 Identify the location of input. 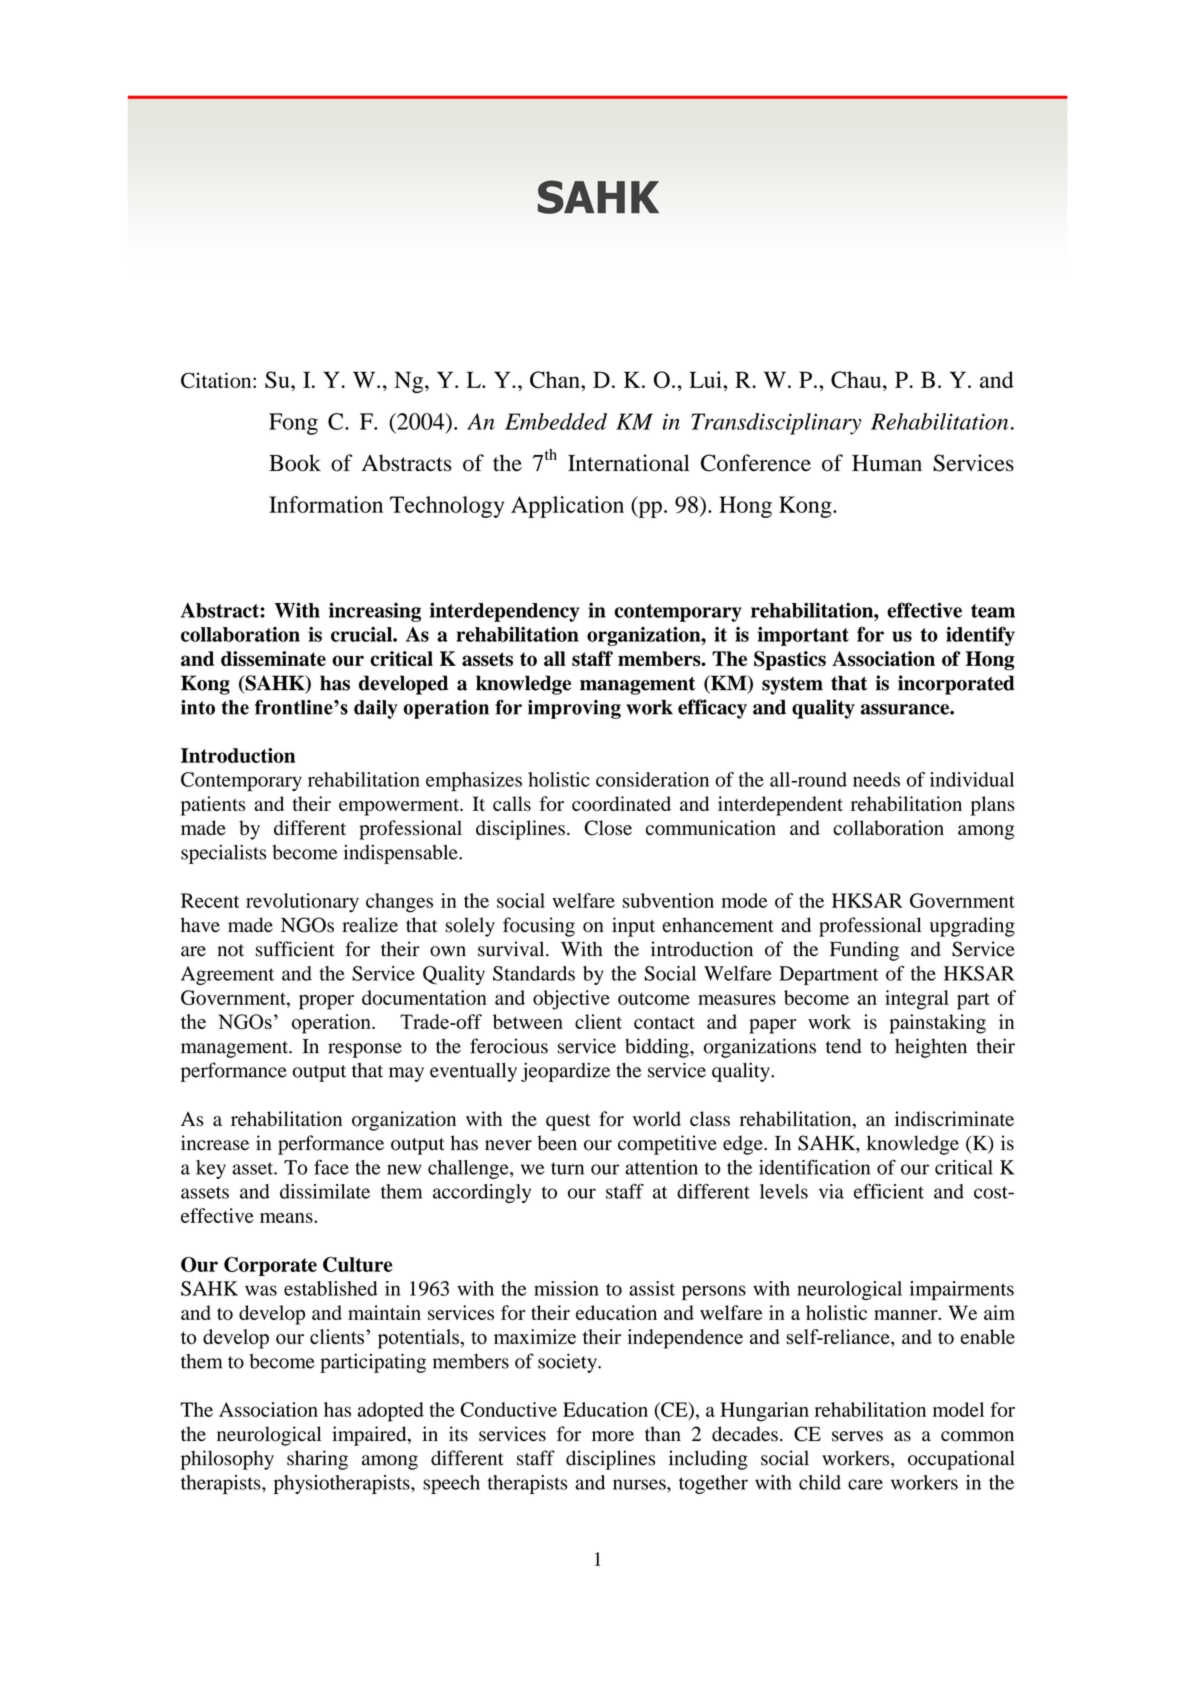
(633, 927).
